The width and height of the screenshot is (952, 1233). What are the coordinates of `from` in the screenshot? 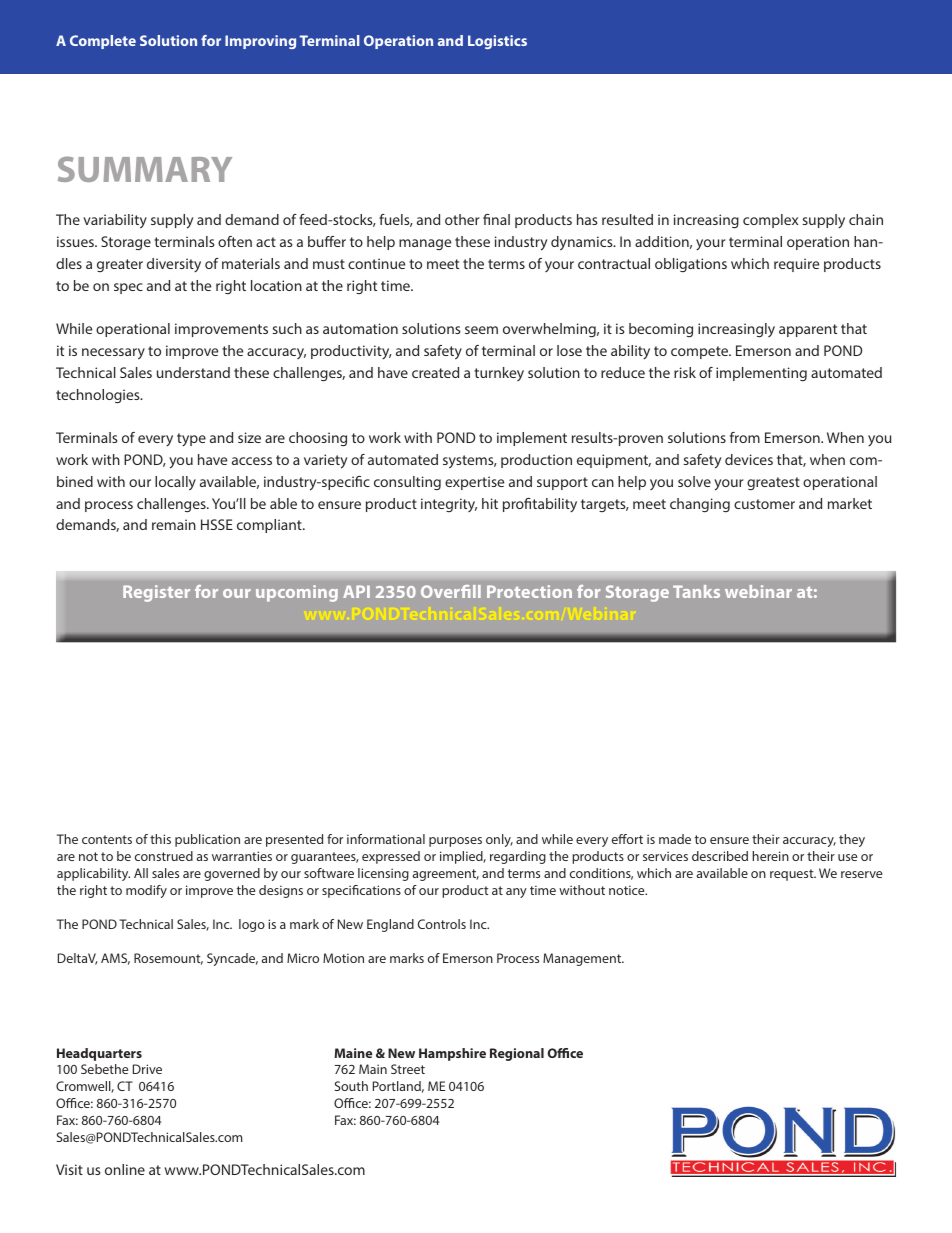 It's located at (745, 437).
